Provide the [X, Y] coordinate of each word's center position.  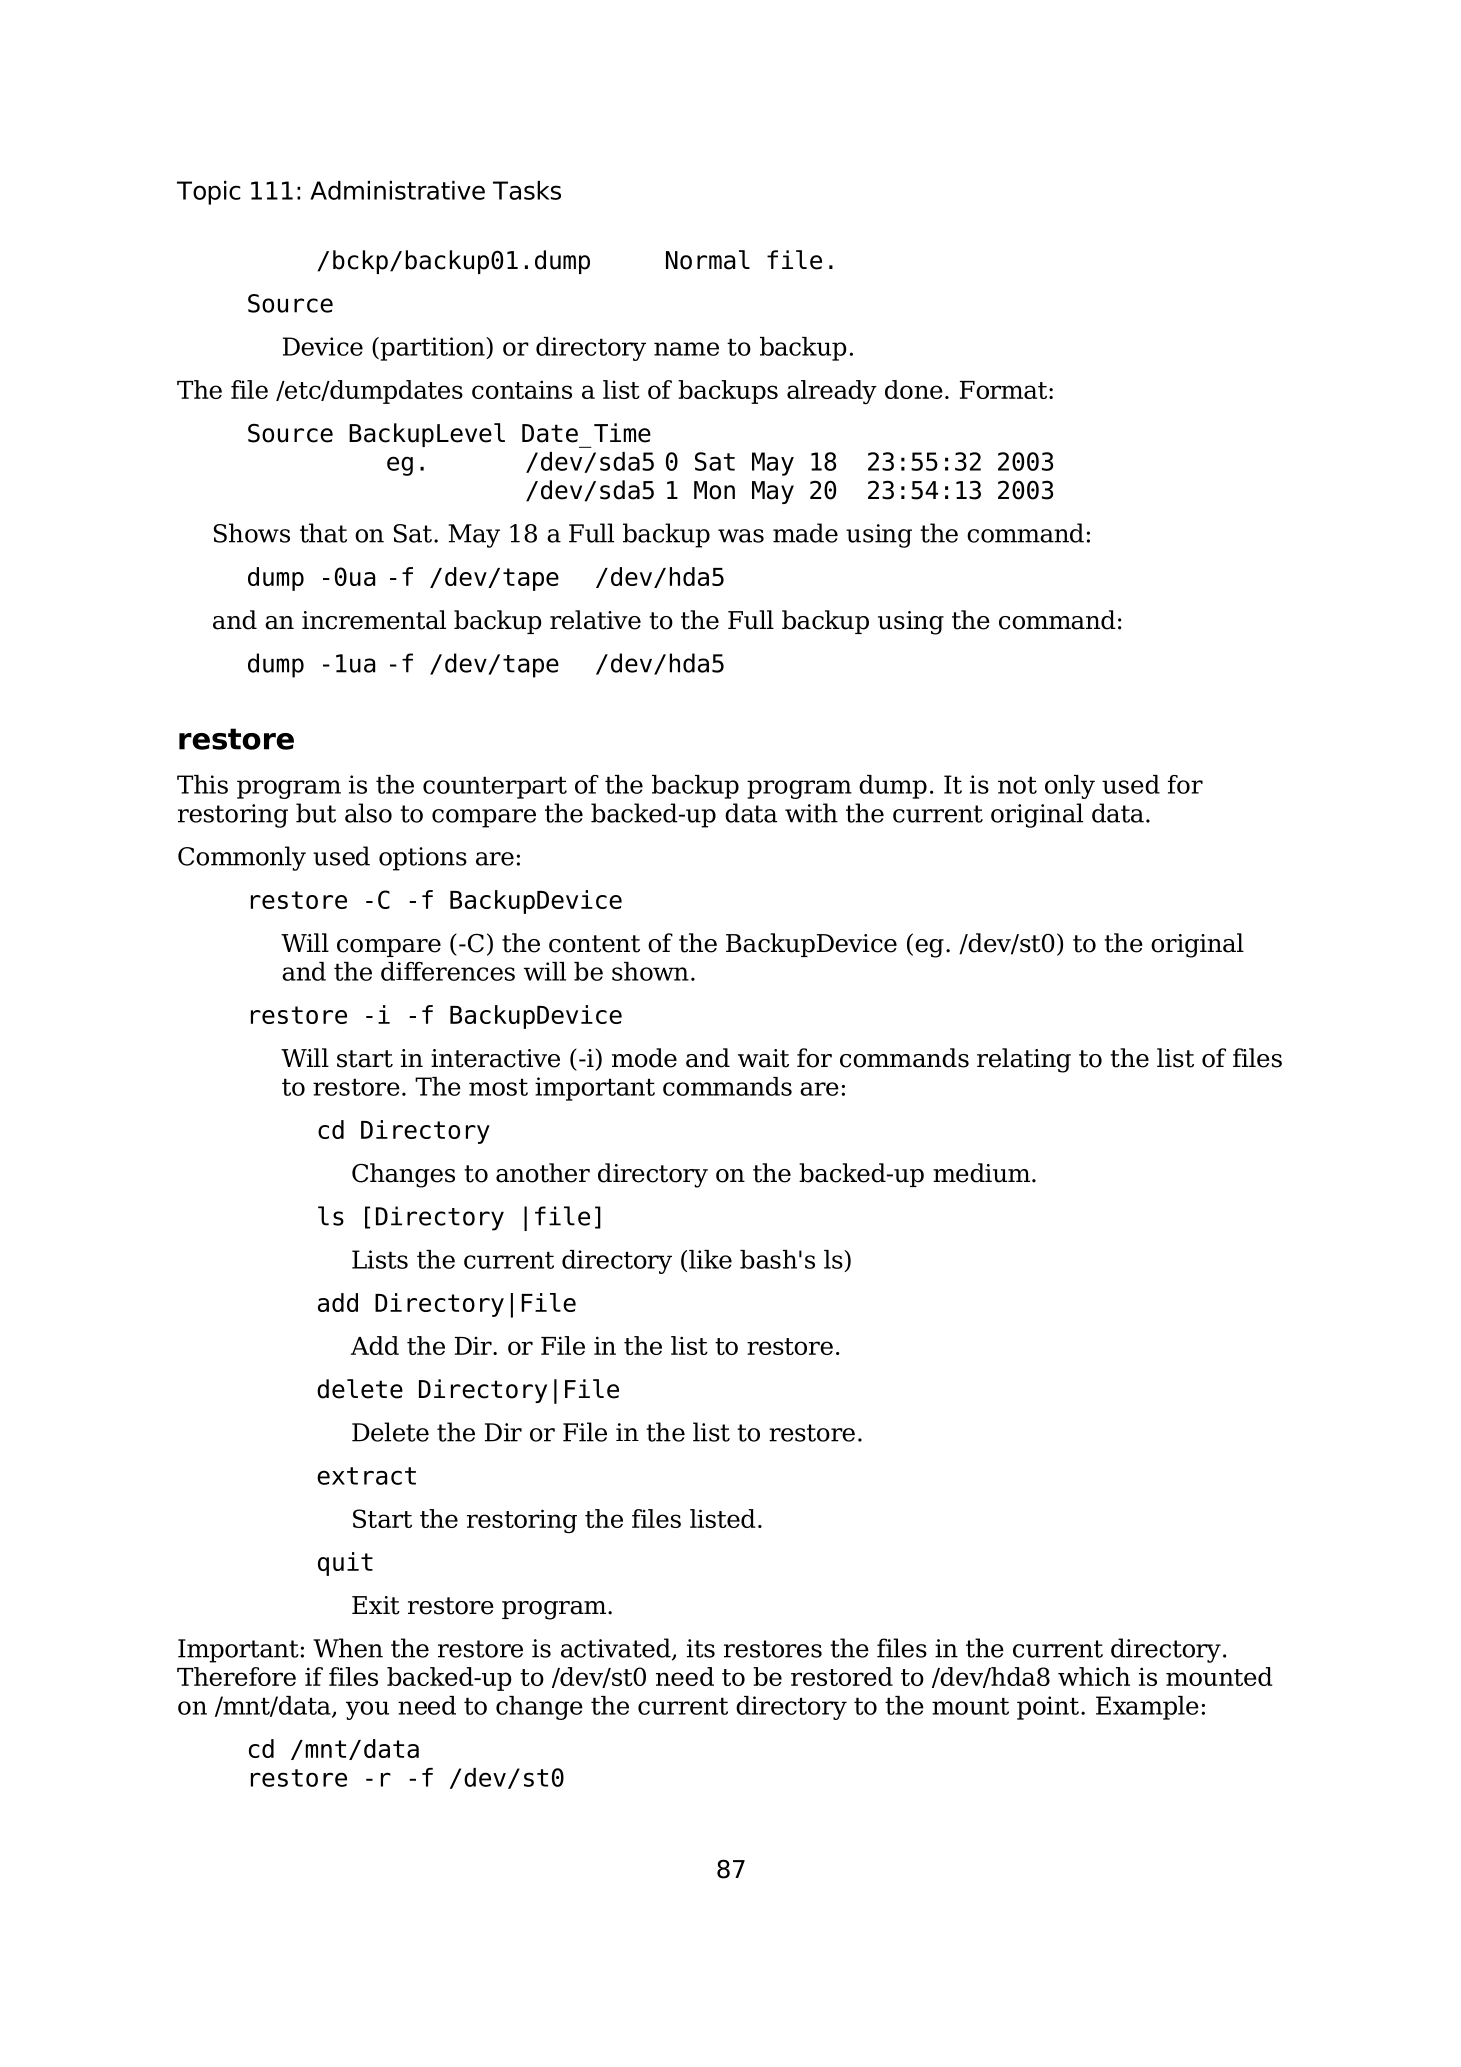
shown [650, 971]
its [701, 1648]
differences [448, 971]
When [348, 1648]
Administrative [397, 190]
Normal [708, 260]
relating [1024, 1060]
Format [1005, 390]
